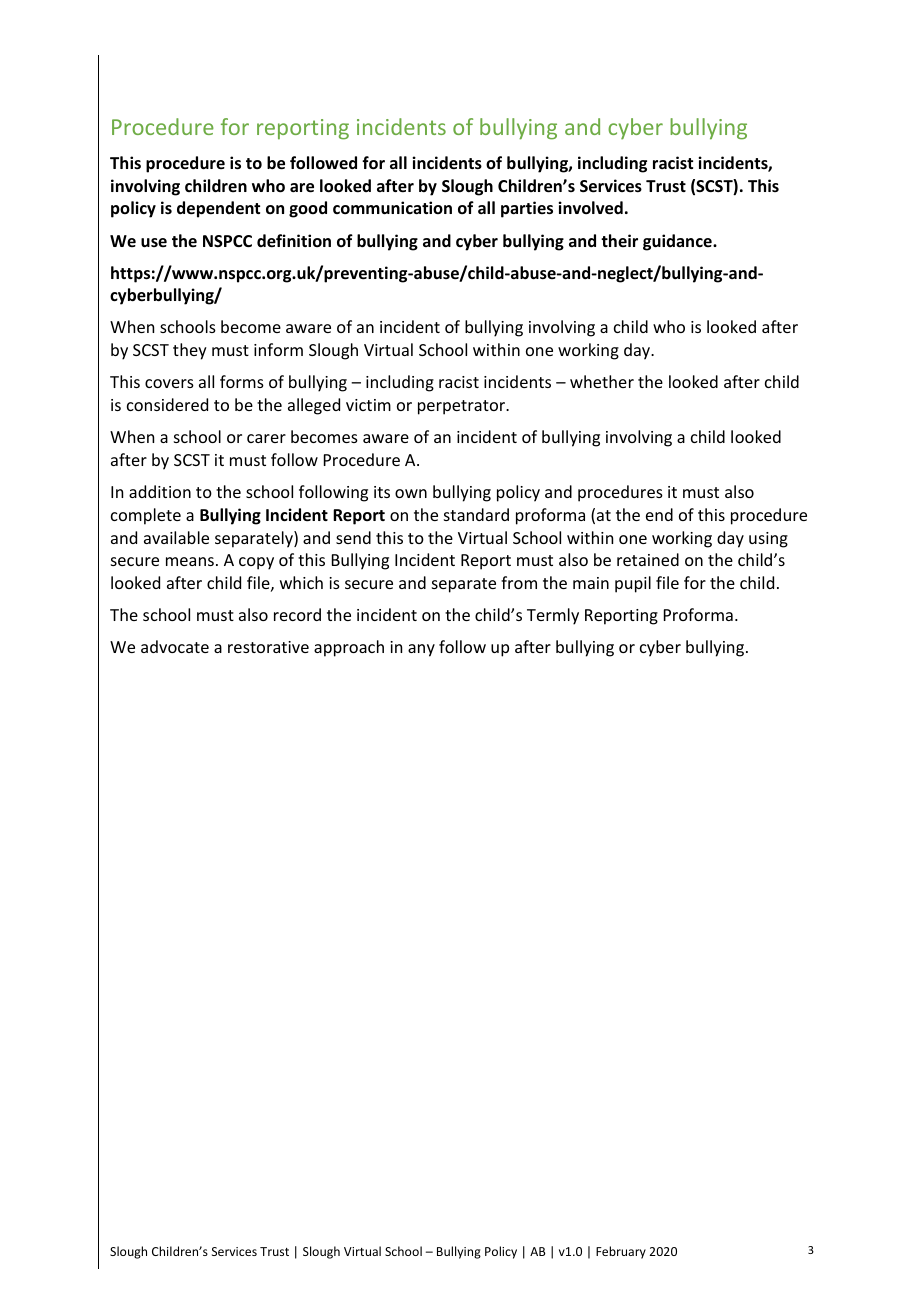 This image has height=1309, width=924. I want to click on pupil, so click(633, 584).
